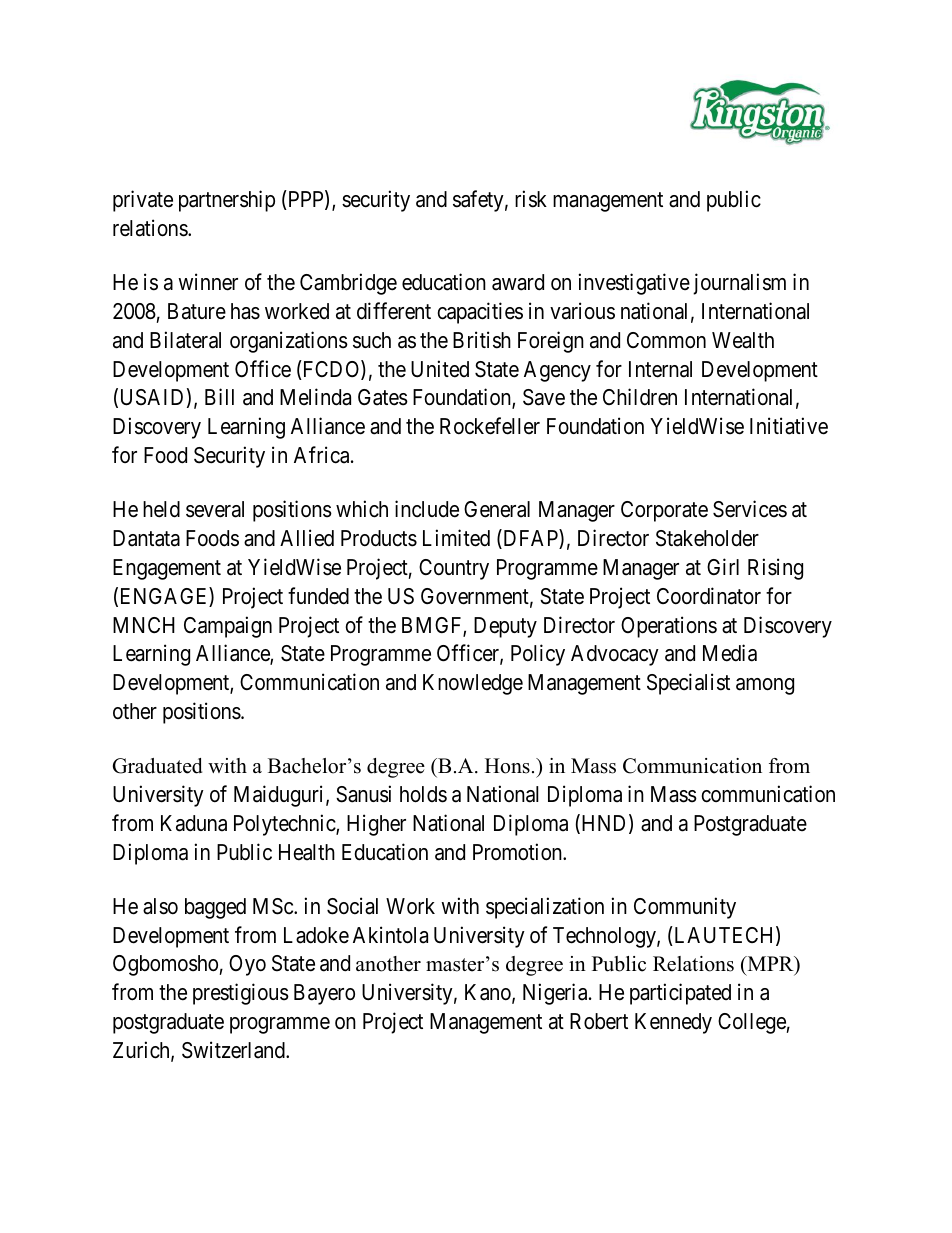 The height and width of the screenshot is (1233, 952). I want to click on Specialist, so click(688, 684).
